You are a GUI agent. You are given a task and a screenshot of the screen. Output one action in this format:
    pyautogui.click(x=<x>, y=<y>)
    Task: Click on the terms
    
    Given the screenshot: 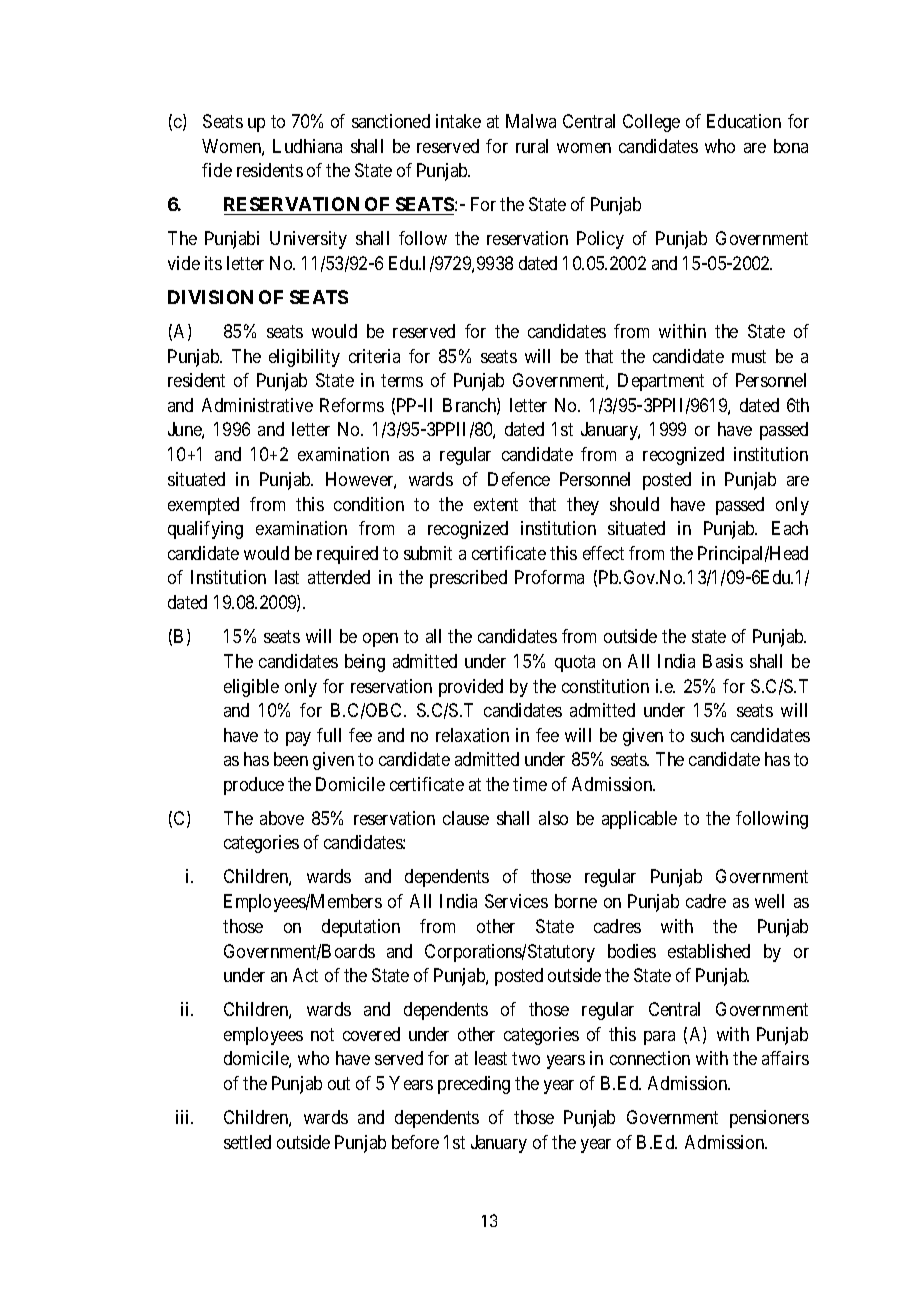 What is the action you would take?
    pyautogui.click(x=402, y=380)
